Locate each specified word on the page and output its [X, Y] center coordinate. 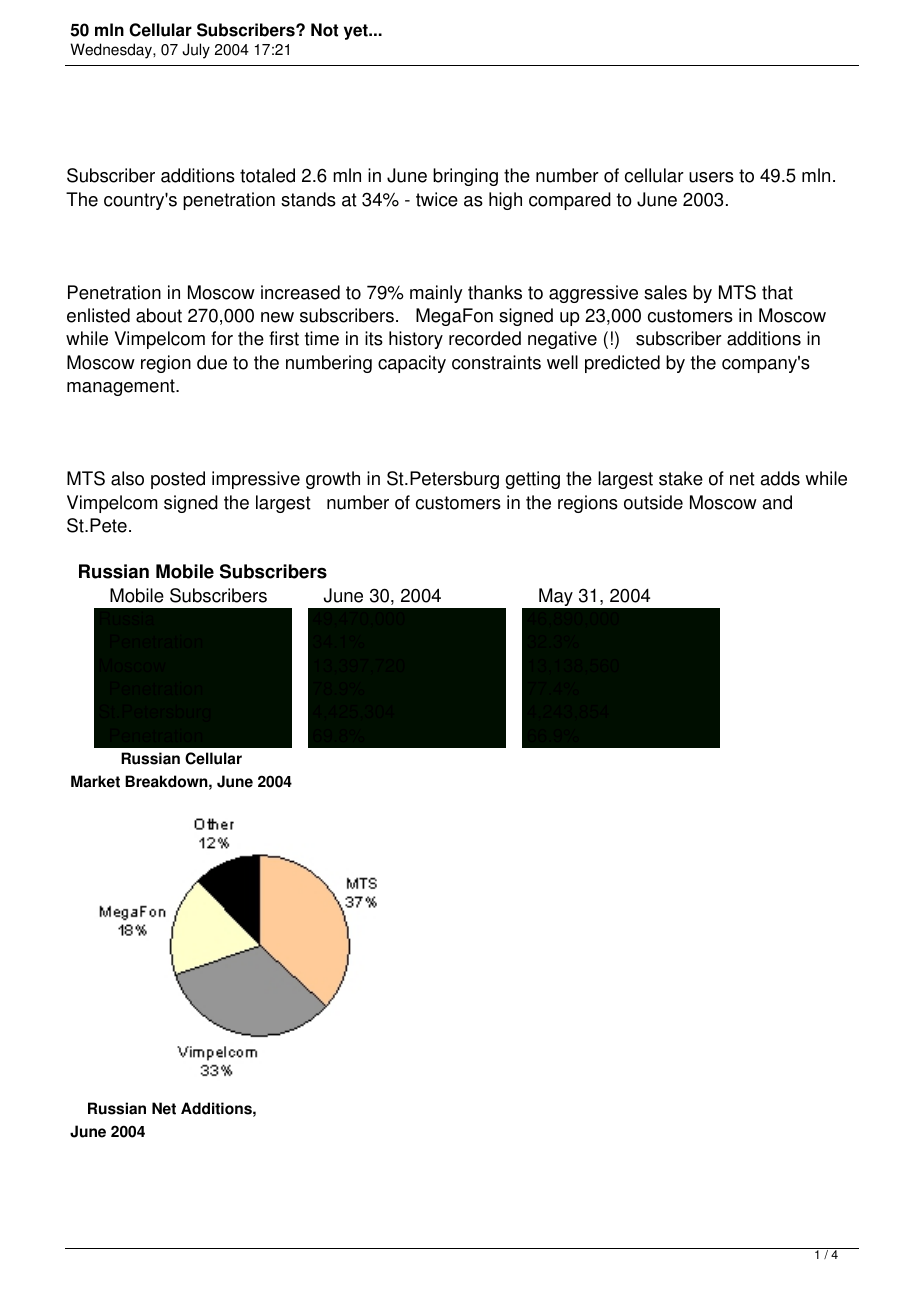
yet [357, 32]
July [196, 51]
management [122, 387]
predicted [622, 364]
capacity [412, 364]
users [711, 177]
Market [95, 781]
